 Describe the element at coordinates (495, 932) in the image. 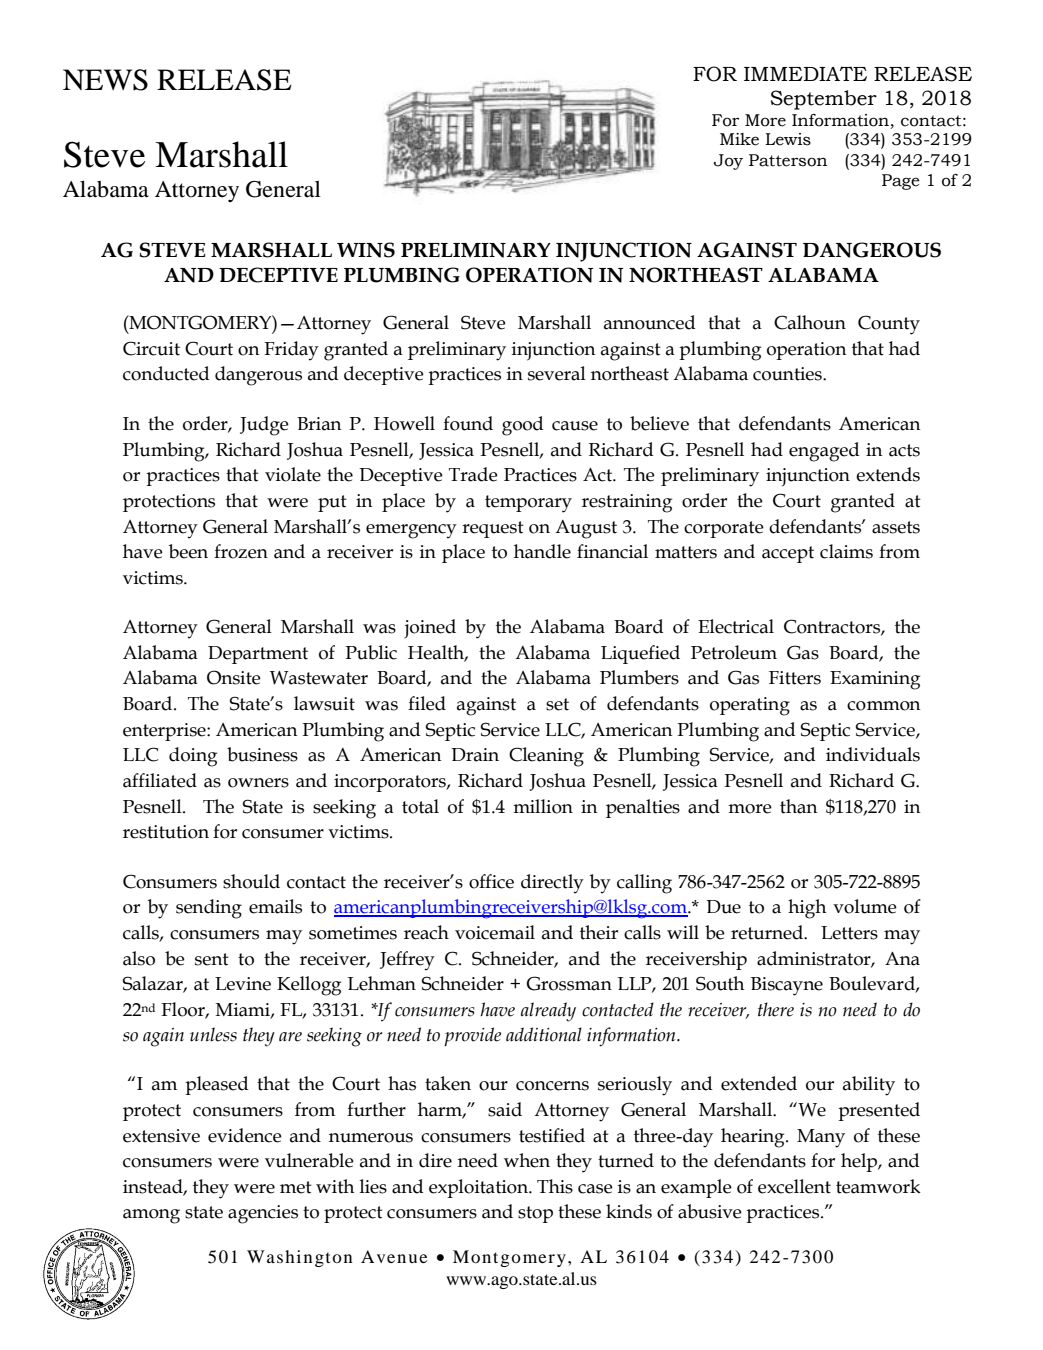

I see `voicemail` at that location.
